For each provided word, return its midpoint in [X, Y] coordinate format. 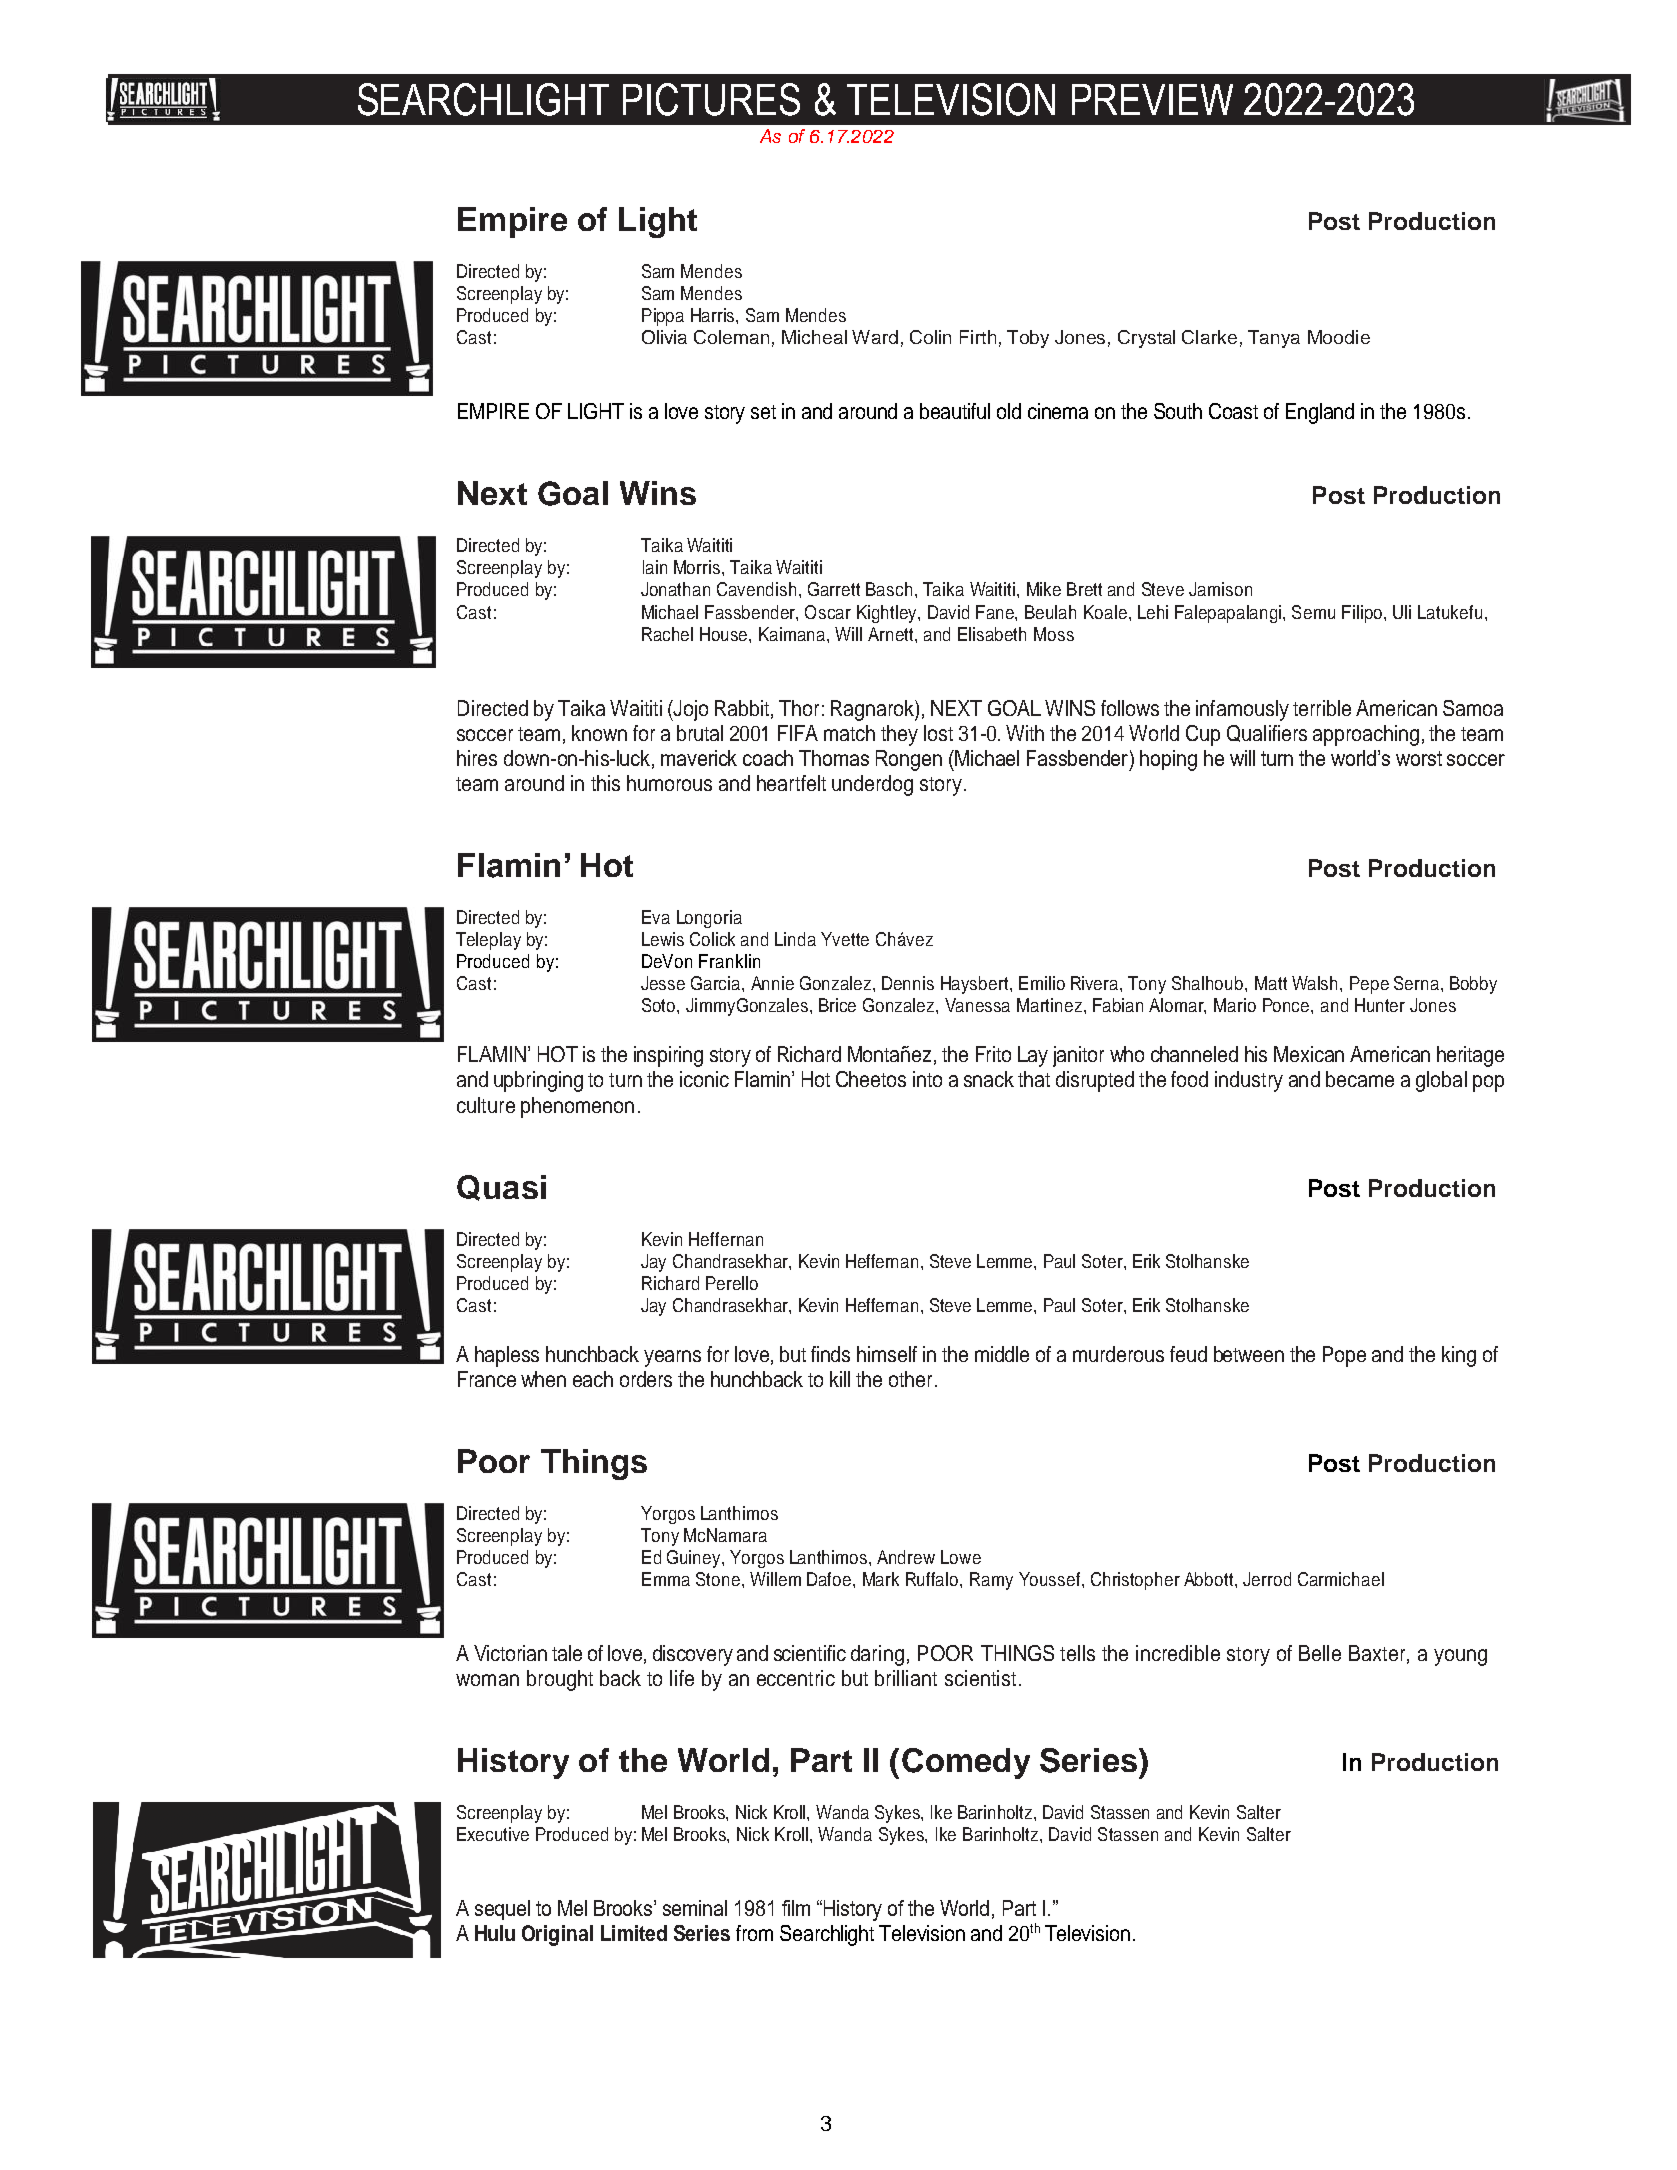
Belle [1320, 1653]
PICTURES [711, 99]
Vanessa [977, 1005]
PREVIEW [1152, 99]
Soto [660, 1005]
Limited [634, 1933]
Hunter [1380, 1005]
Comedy [966, 1763]
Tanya [1274, 339]
